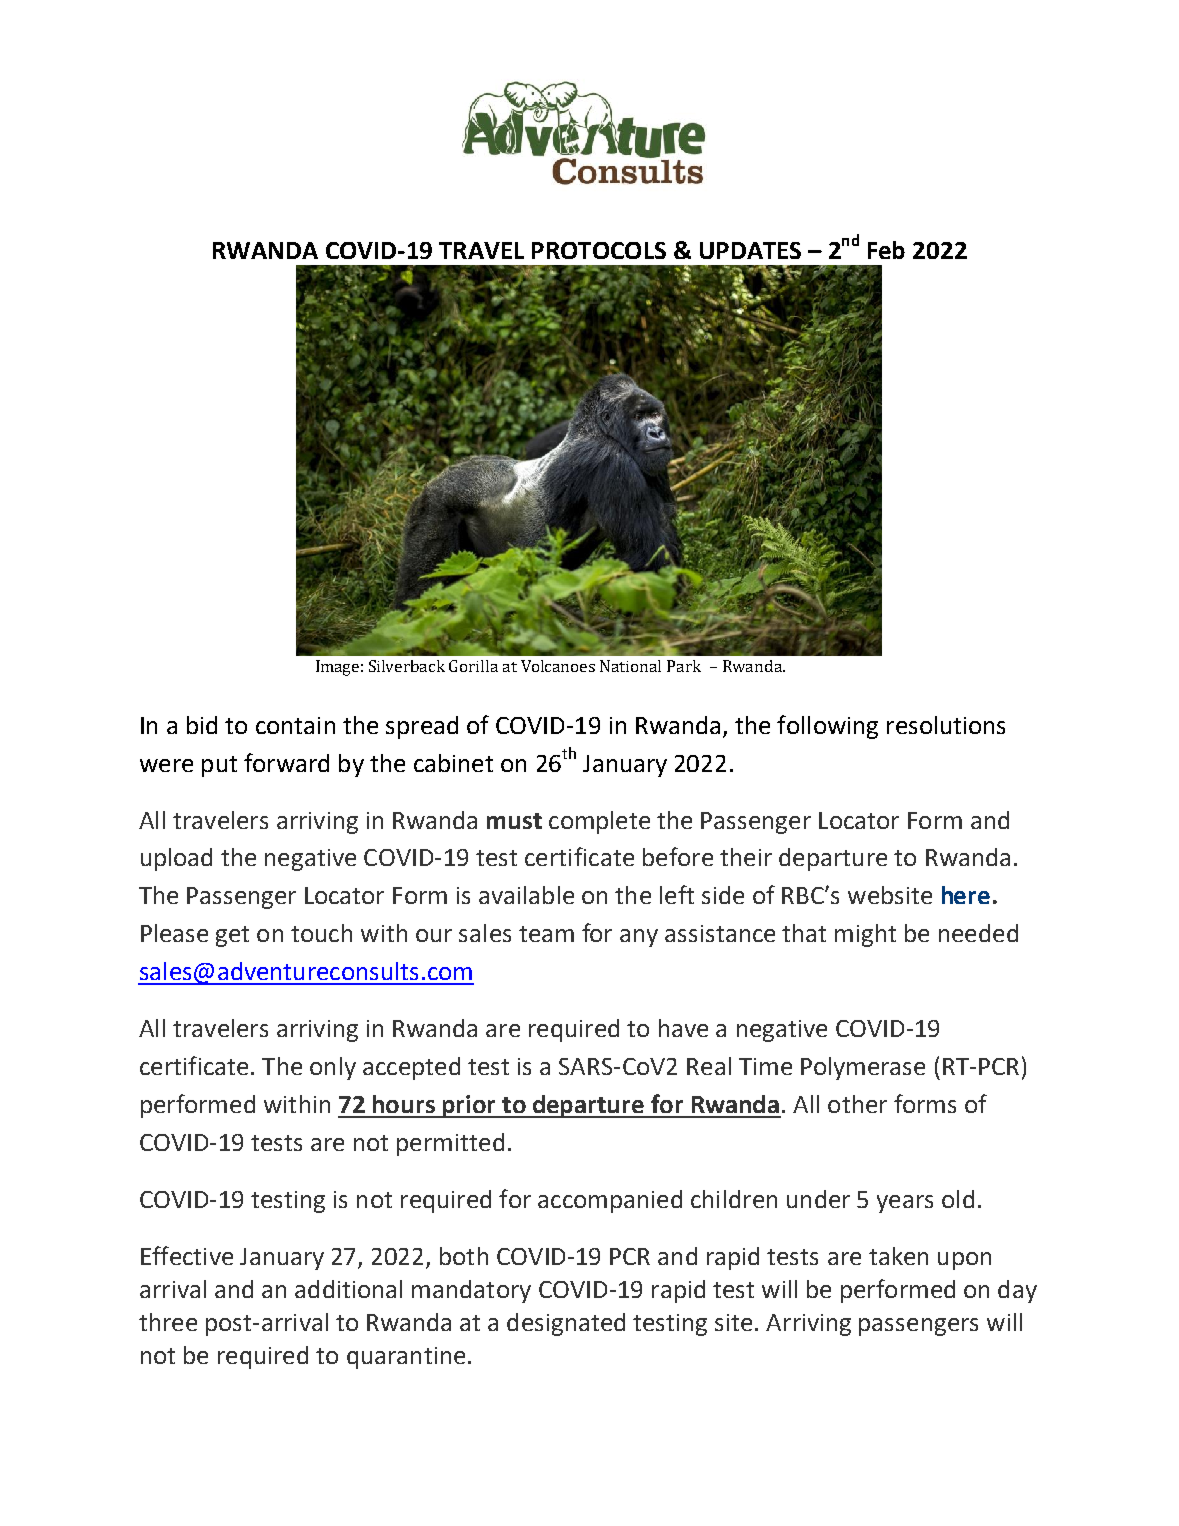 The image size is (1179, 1526). I want to click on designated, so click(566, 1324).
